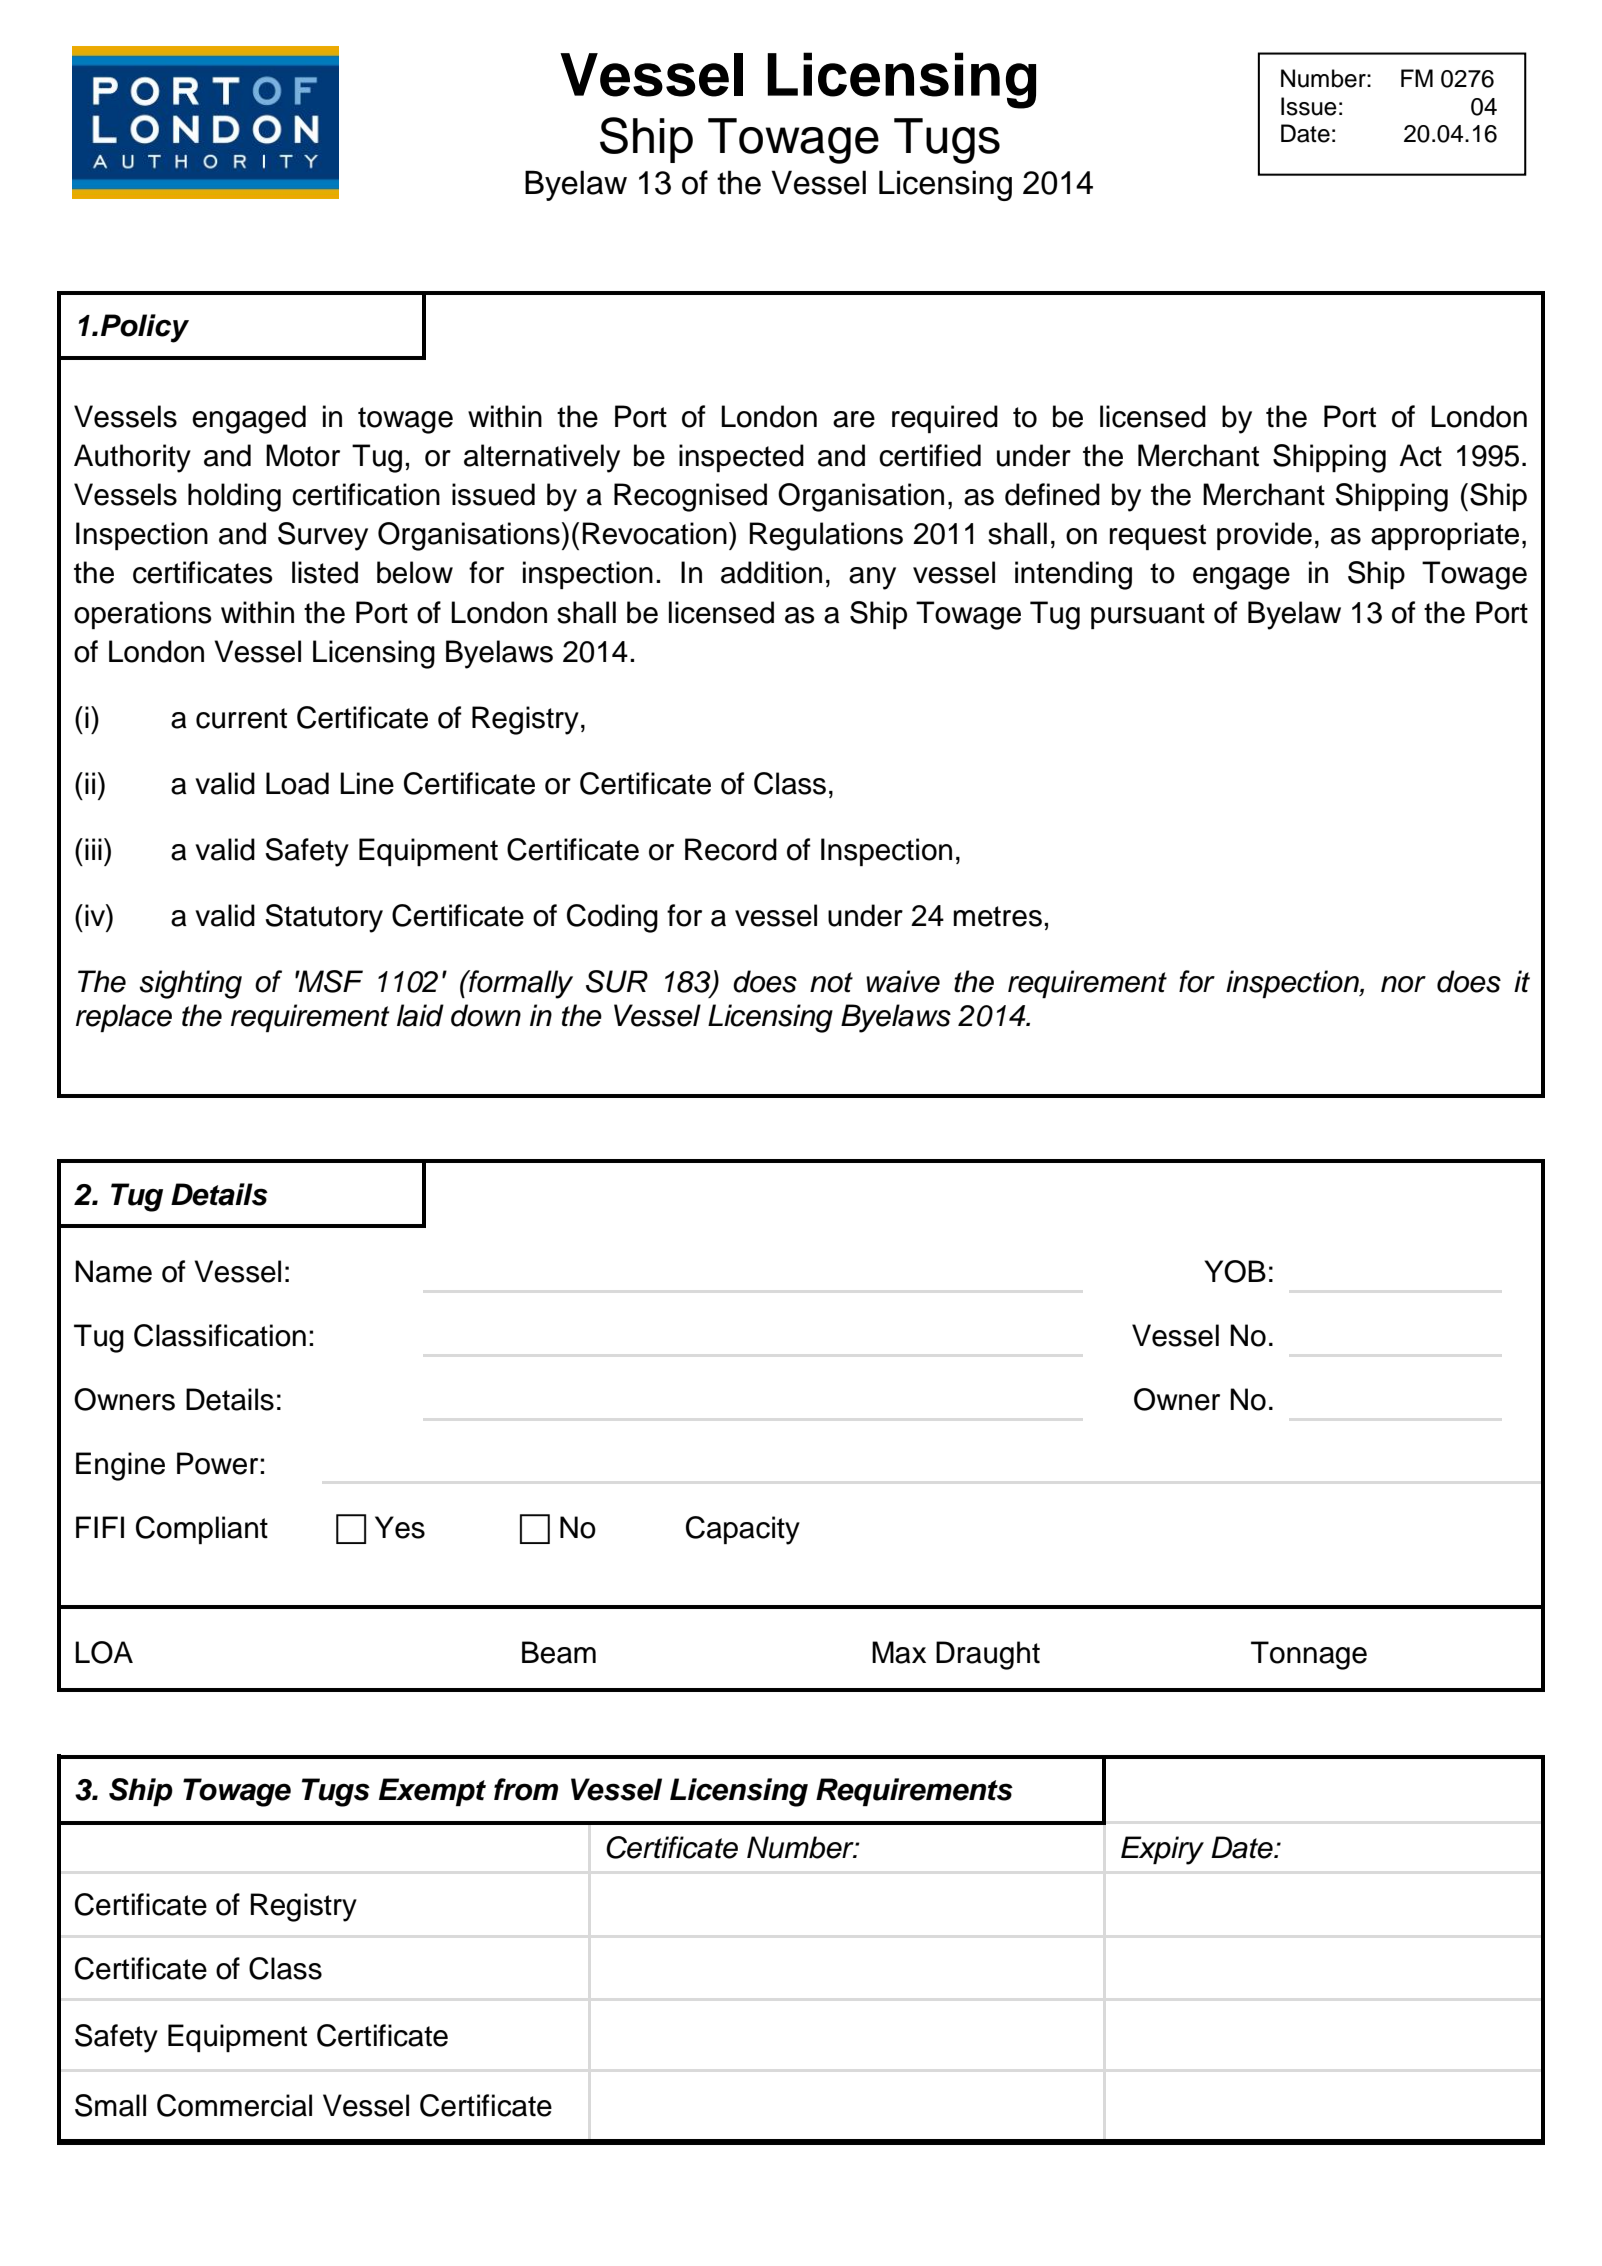  What do you see at coordinates (1235, 1271) in the document?
I see `YOB` at bounding box center [1235, 1271].
